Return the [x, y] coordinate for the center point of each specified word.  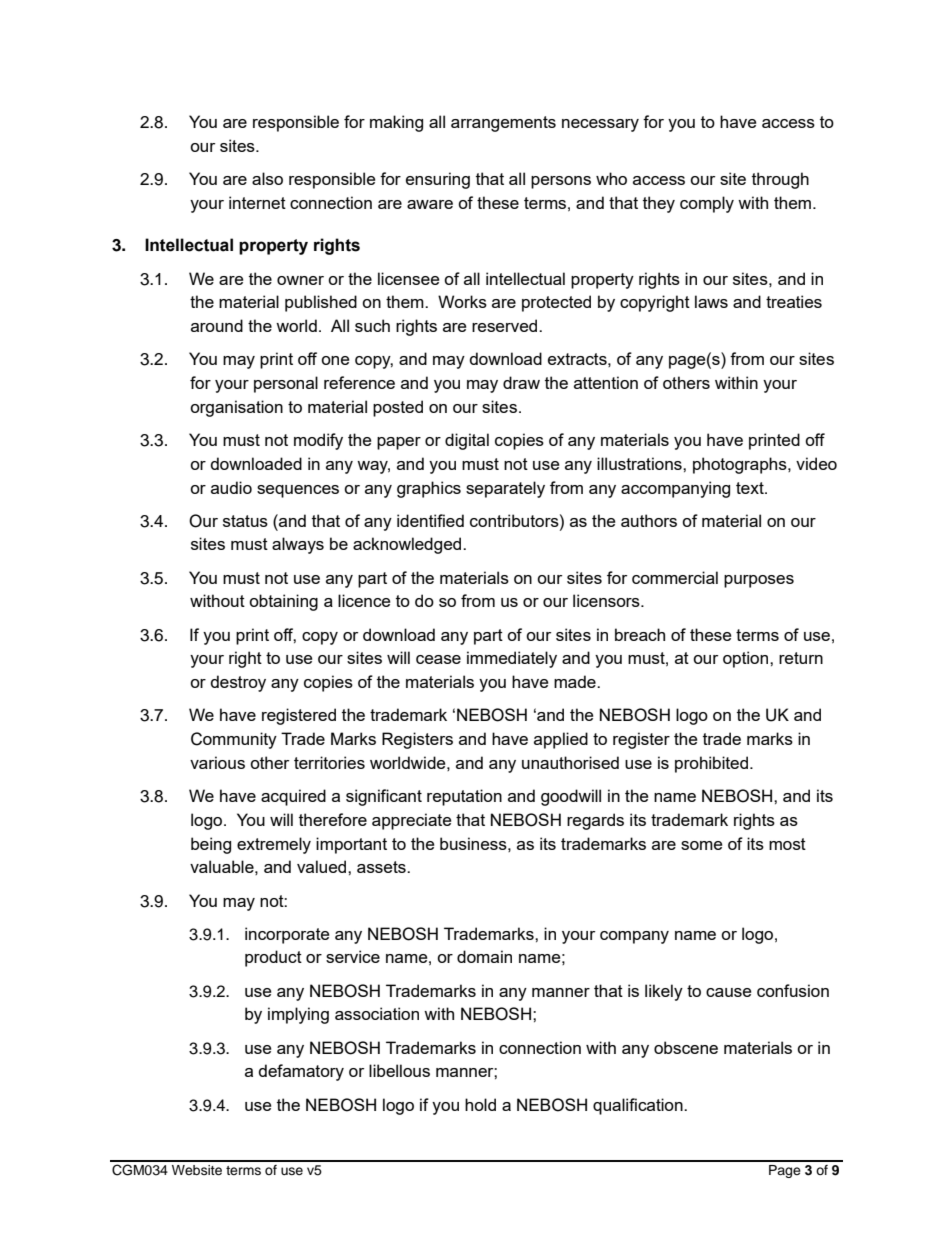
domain [484, 956]
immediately [512, 659]
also [267, 178]
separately [505, 489]
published [321, 303]
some [701, 845]
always [298, 545]
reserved [506, 325]
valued [323, 866]
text [751, 488]
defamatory [301, 1072]
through [780, 180]
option [747, 659]
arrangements [503, 124]
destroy [238, 683]
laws [711, 301]
